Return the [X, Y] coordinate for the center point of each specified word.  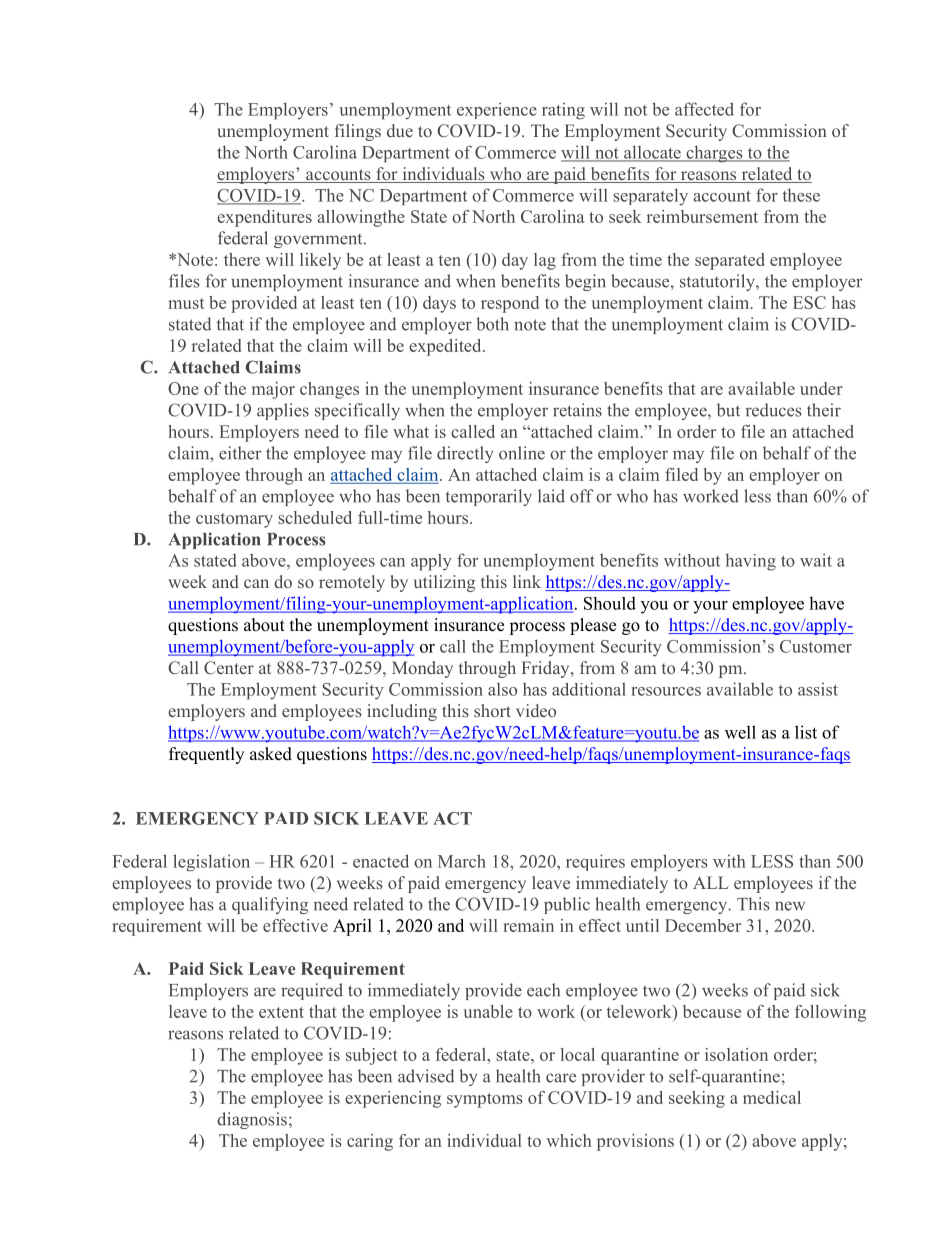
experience [497, 110]
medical [772, 1097]
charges [714, 154]
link [527, 581]
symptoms [485, 1100]
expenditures [264, 218]
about [264, 625]
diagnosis [252, 1120]
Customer [816, 646]
